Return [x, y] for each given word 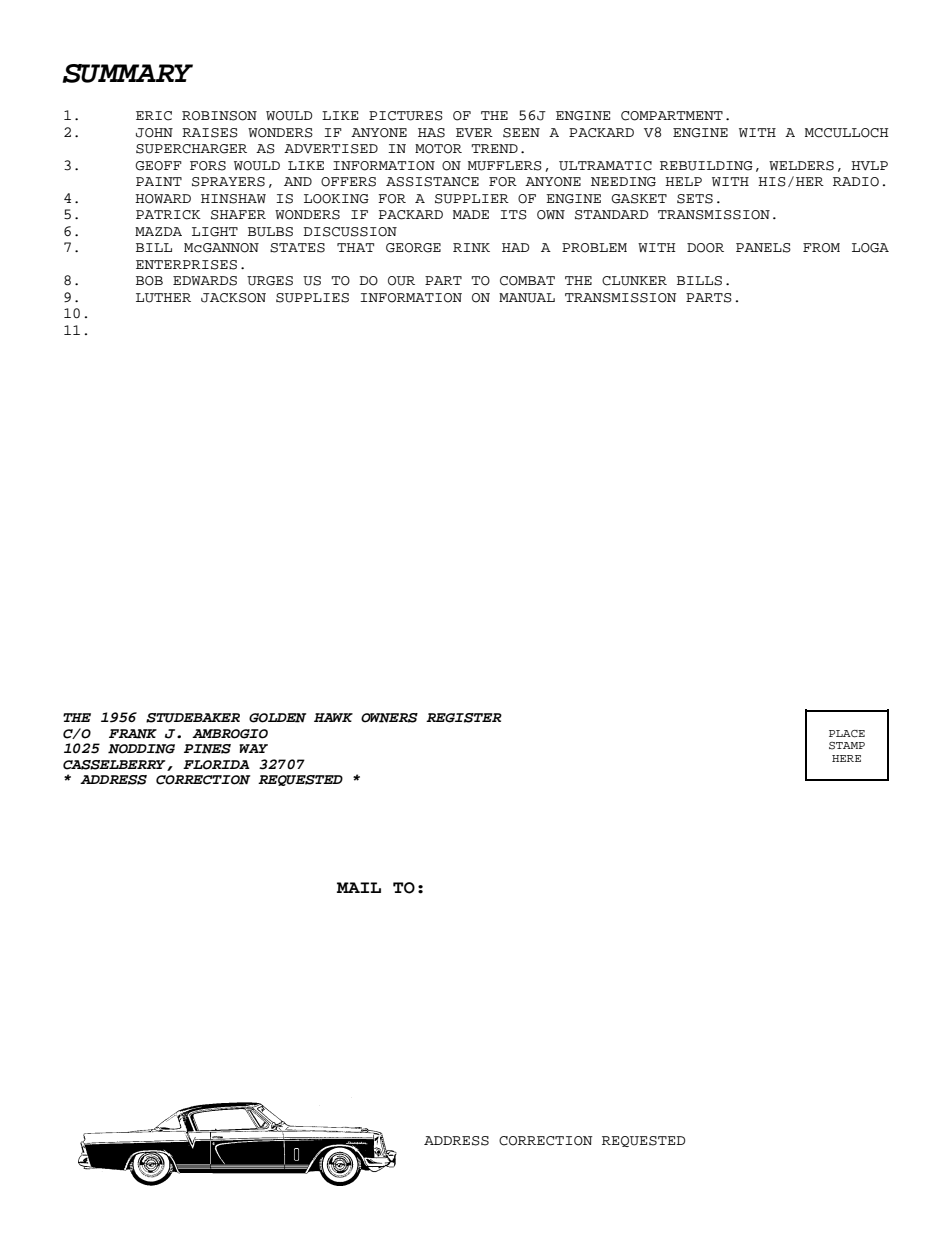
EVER [474, 132]
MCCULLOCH [847, 133]
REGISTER [464, 718]
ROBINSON [219, 116]
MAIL [359, 887]
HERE [846, 758]
